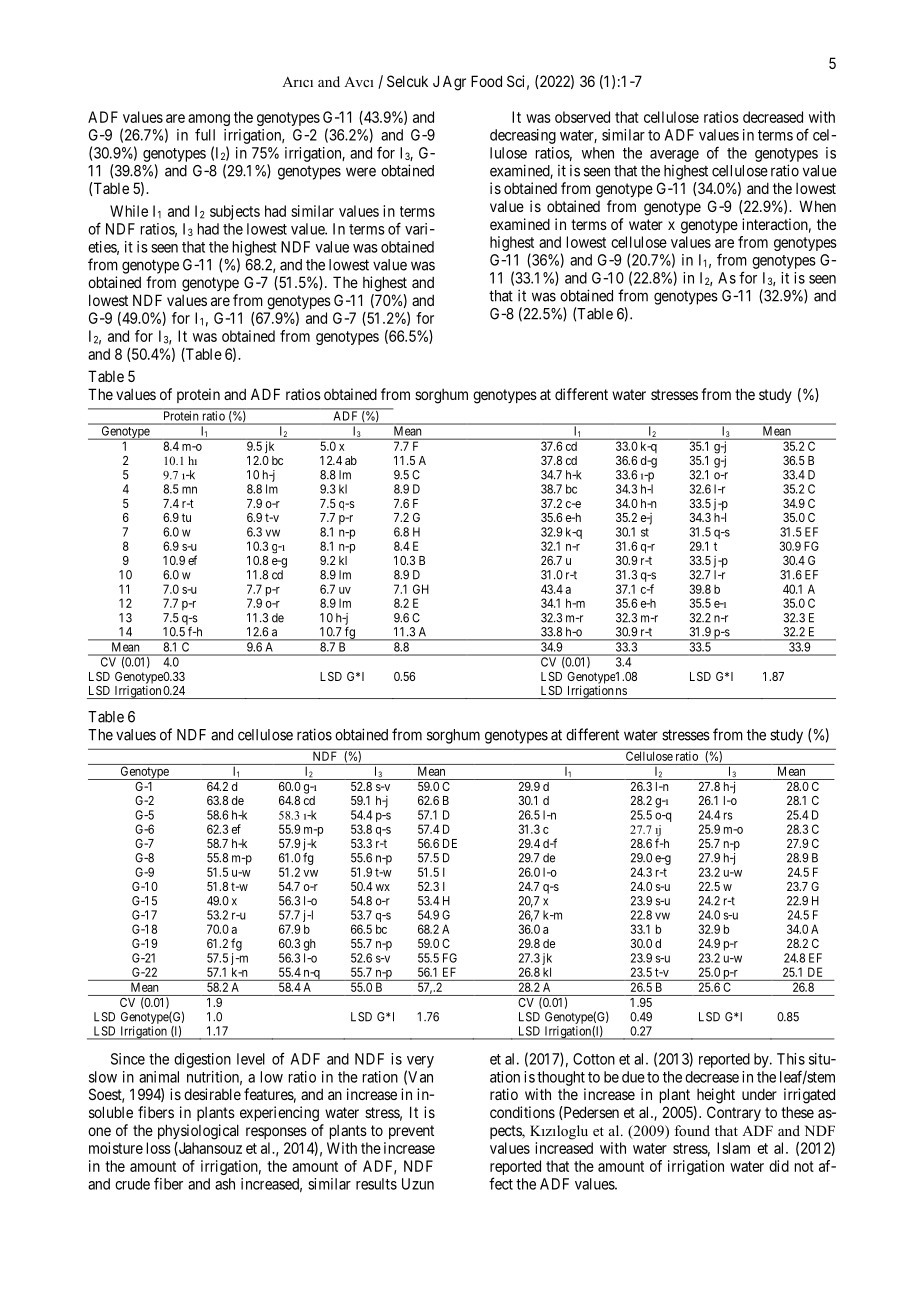 The height and width of the page is (1308, 924). What do you see at coordinates (454, 83) in the page?
I see `Agr` at bounding box center [454, 83].
